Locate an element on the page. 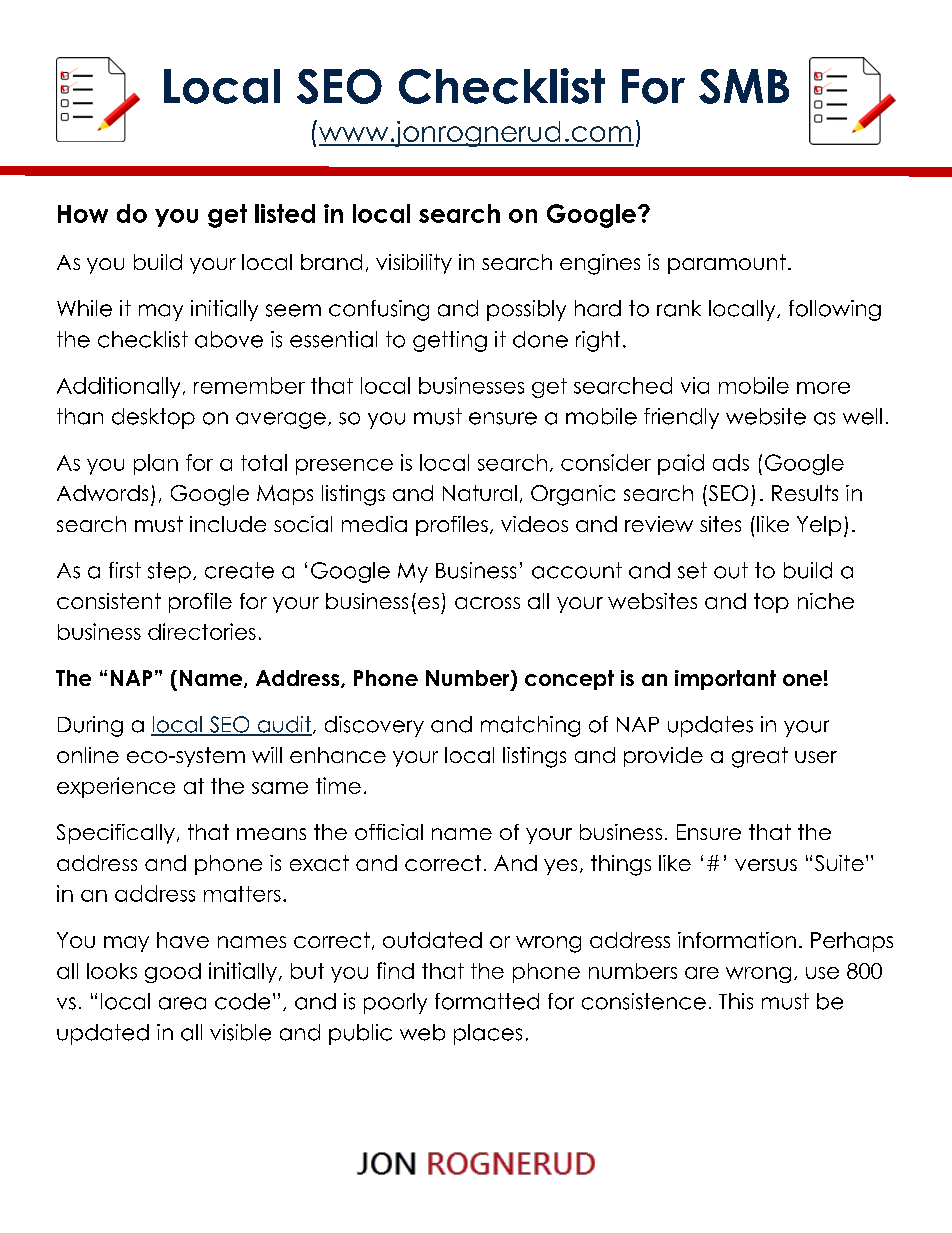 Image resolution: width=952 pixels, height=1233 pixels. following is located at coordinates (835, 310).
